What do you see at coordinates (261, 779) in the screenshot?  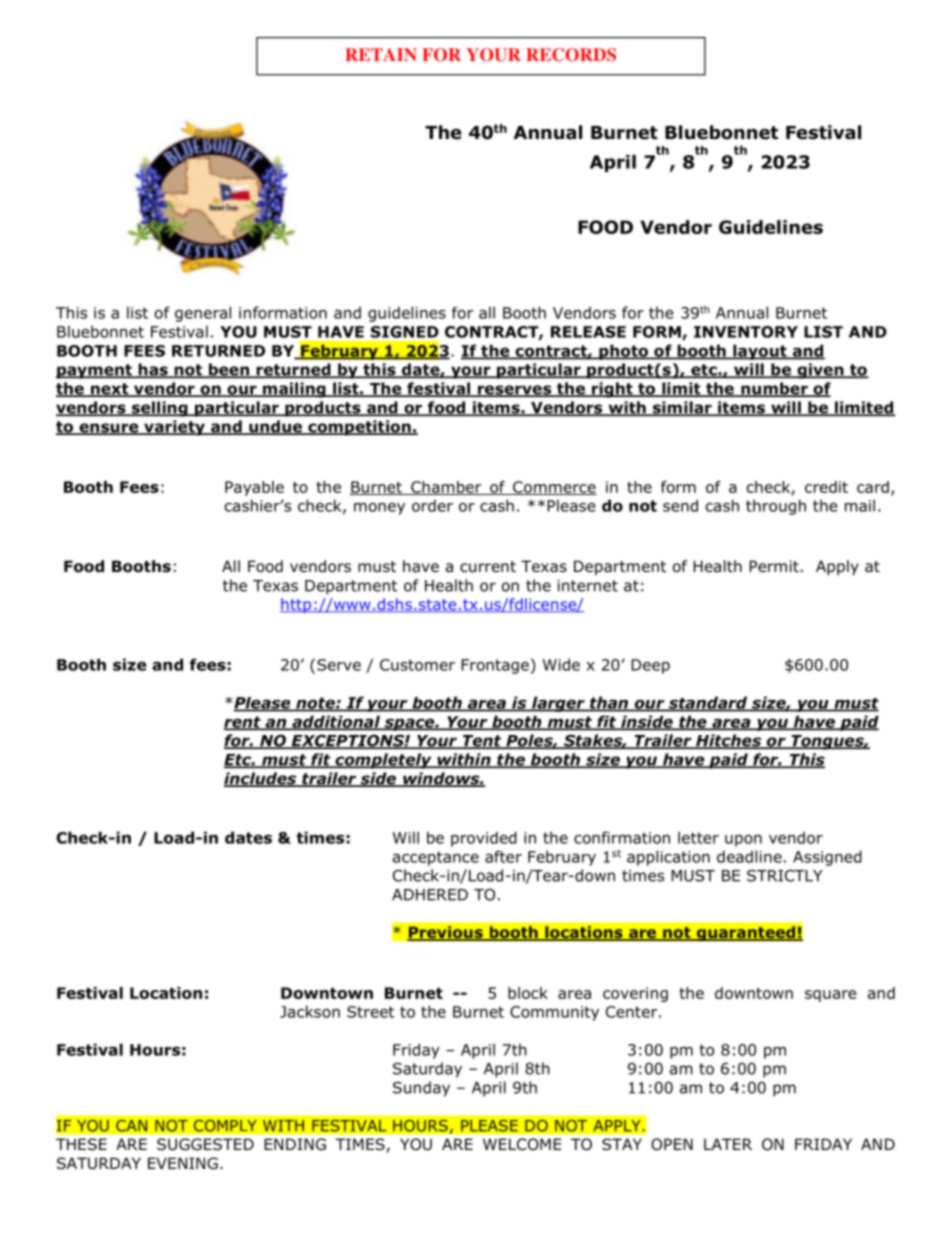 I see `includes` at bounding box center [261, 779].
